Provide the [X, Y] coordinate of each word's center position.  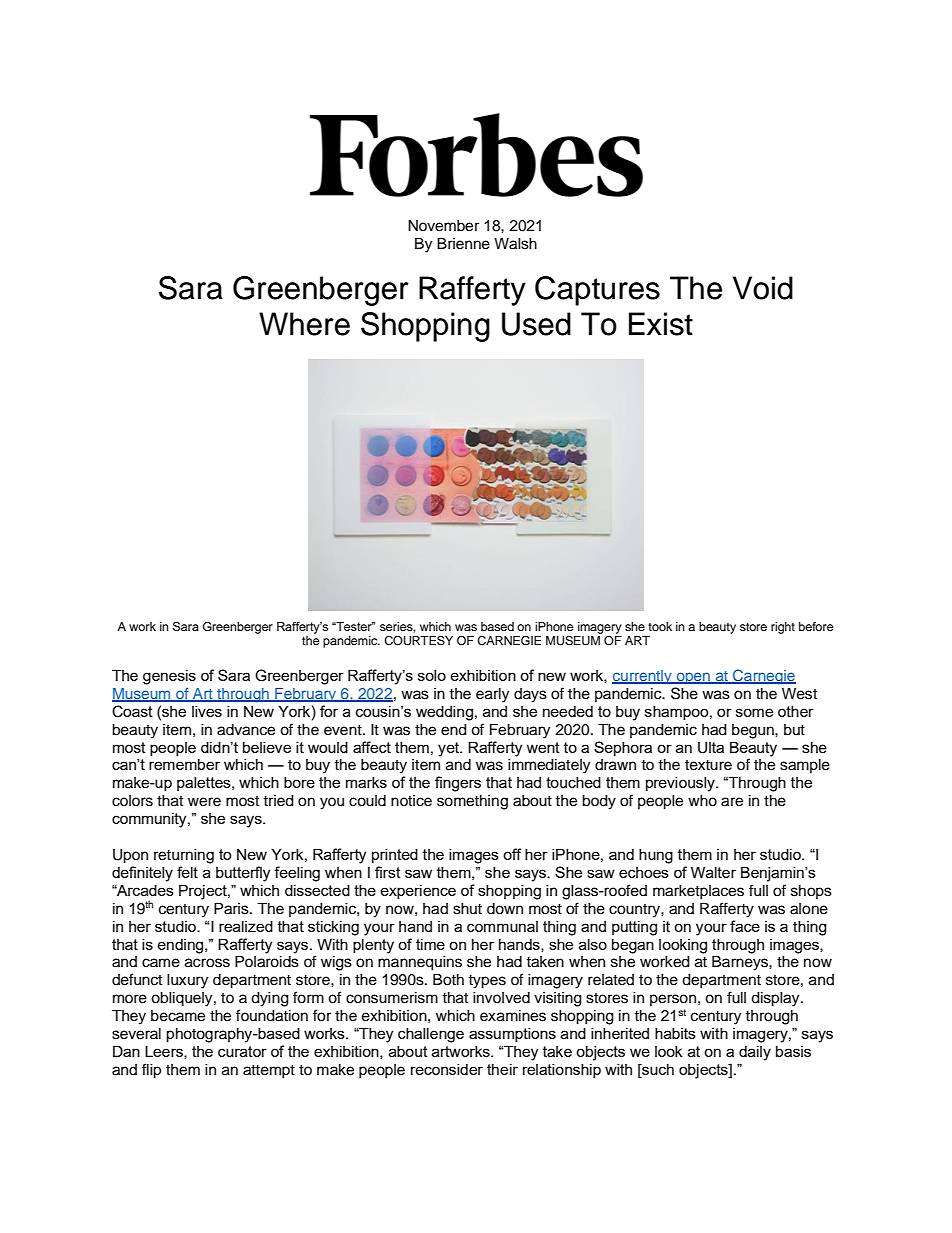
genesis [169, 677]
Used [536, 324]
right [783, 628]
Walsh [515, 244]
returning [184, 856]
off [512, 854]
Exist [661, 324]
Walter [713, 872]
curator [242, 1051]
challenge [431, 1035]
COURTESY [418, 641]
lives [207, 711]
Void [763, 288]
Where [304, 324]
